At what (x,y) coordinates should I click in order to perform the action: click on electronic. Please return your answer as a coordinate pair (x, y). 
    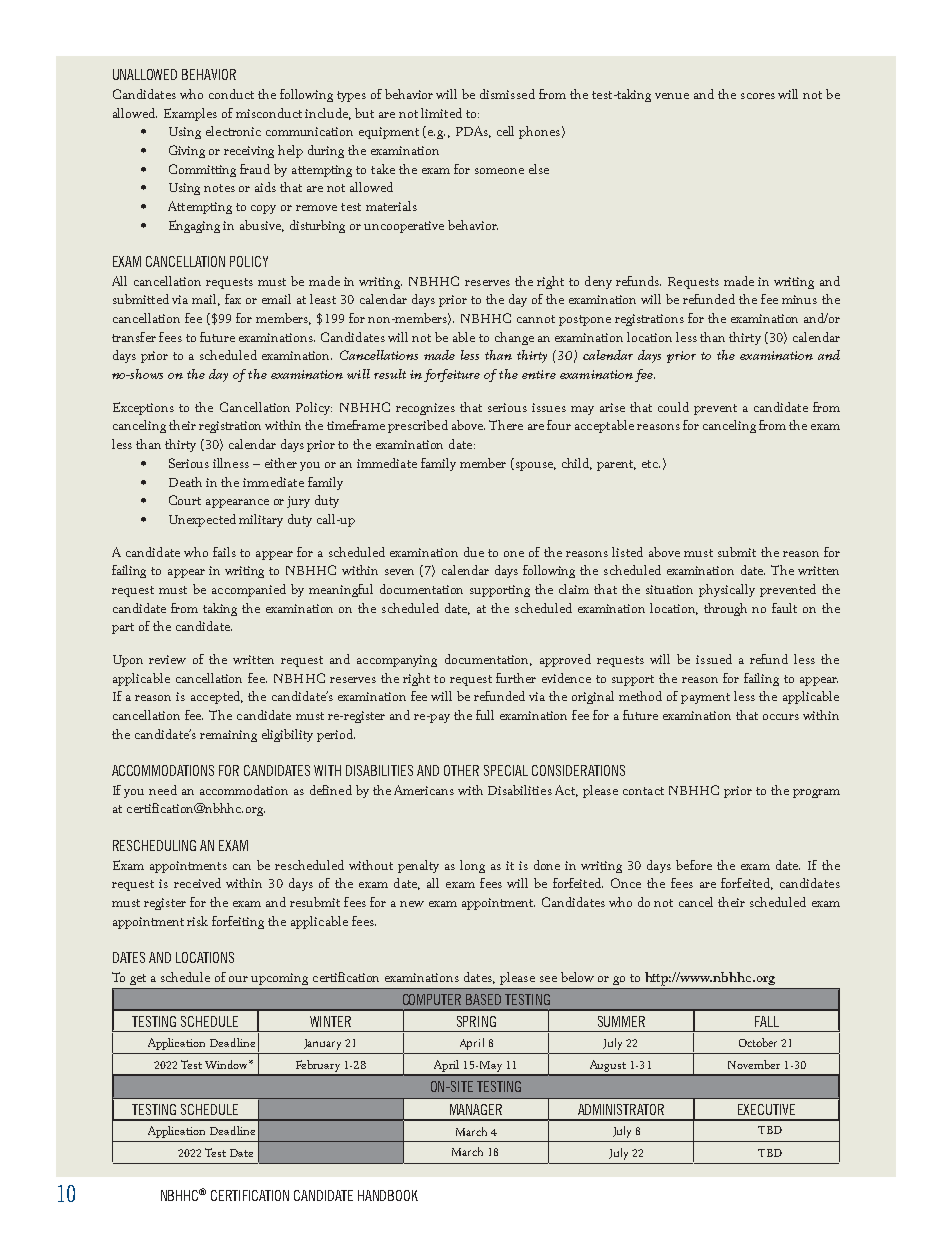
    Looking at the image, I should click on (233, 131).
